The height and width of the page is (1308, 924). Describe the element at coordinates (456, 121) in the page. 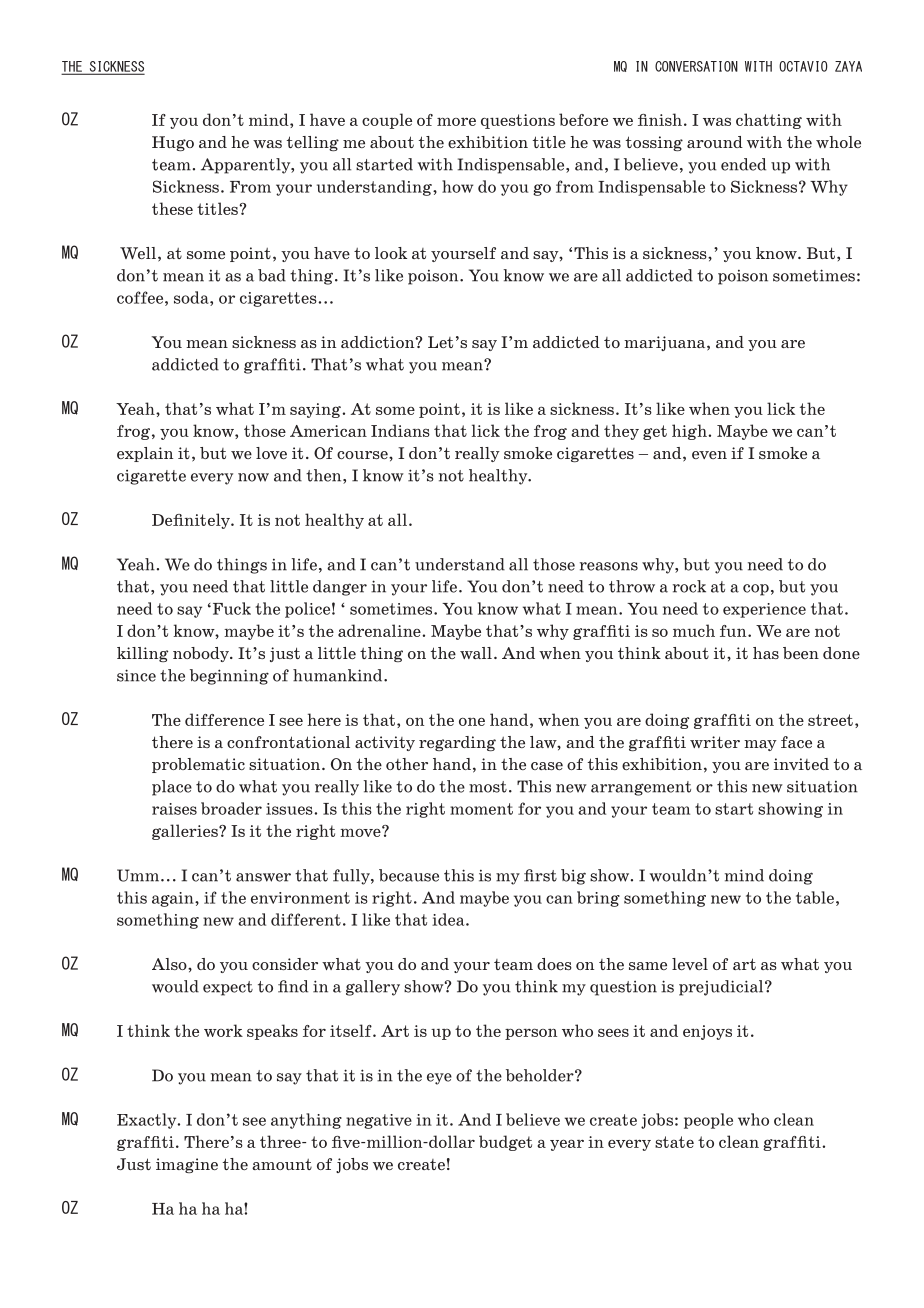

I see `more` at that location.
